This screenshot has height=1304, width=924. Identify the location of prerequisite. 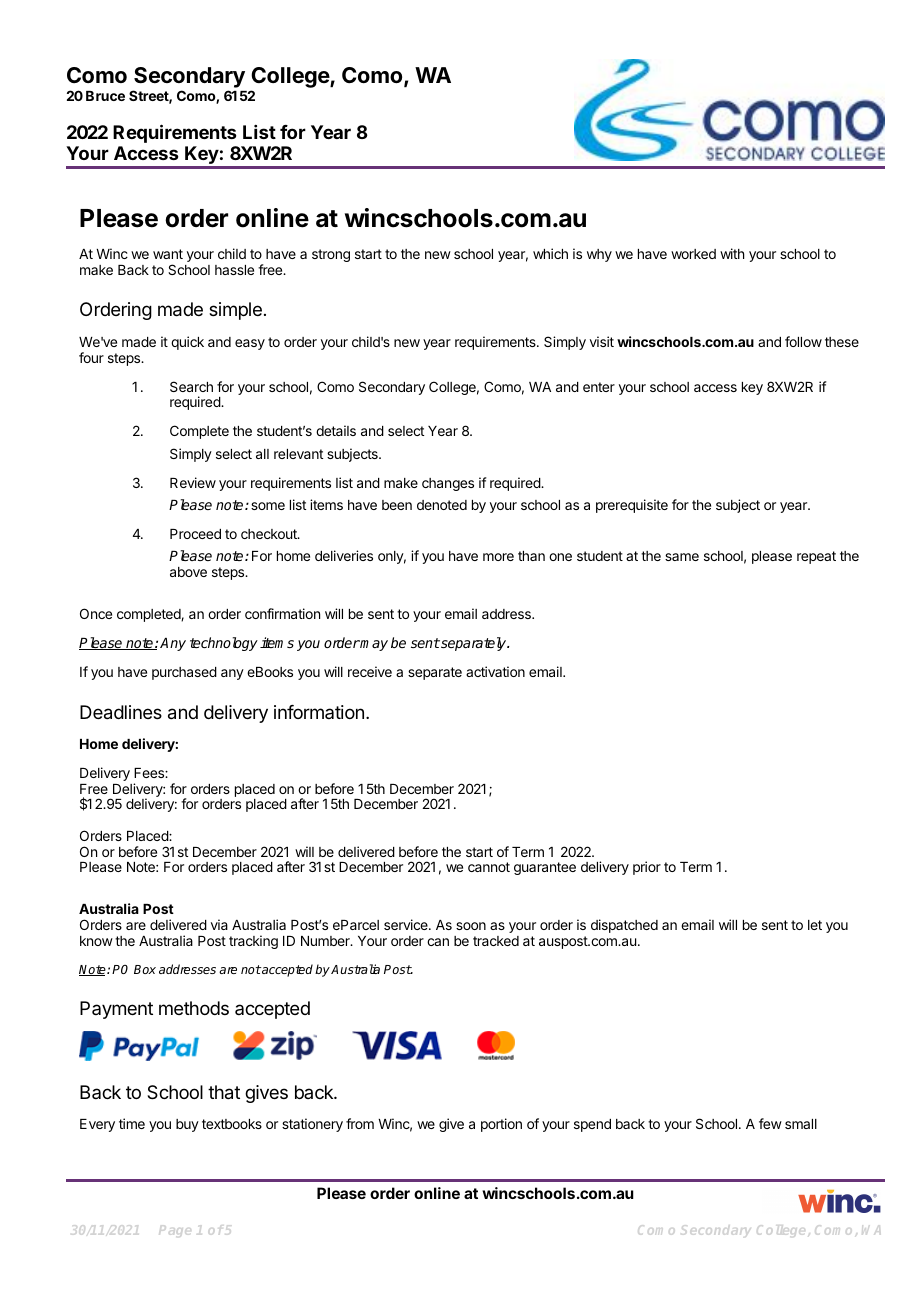
(632, 506).
